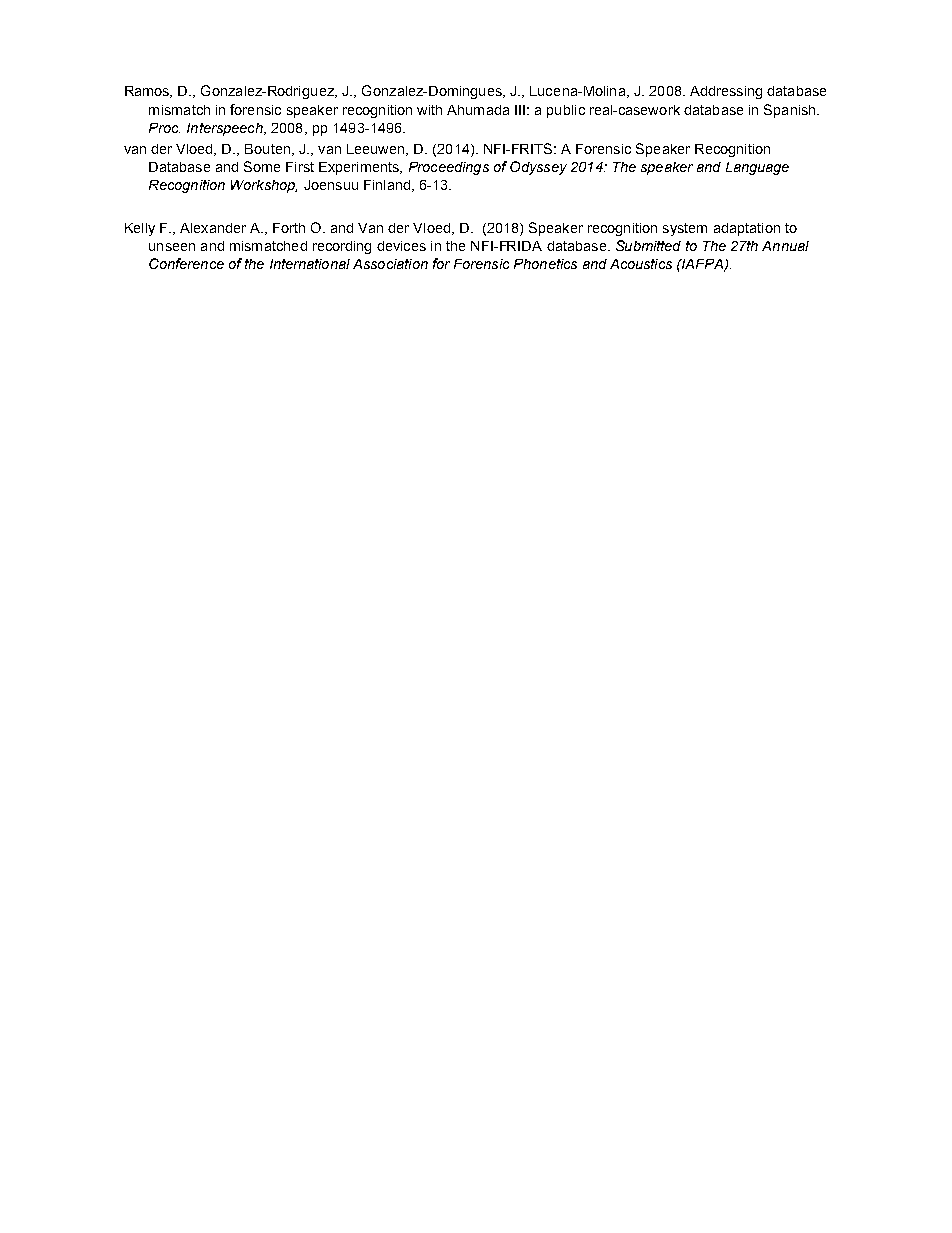  What do you see at coordinates (757, 168) in the screenshot?
I see `Language` at bounding box center [757, 168].
